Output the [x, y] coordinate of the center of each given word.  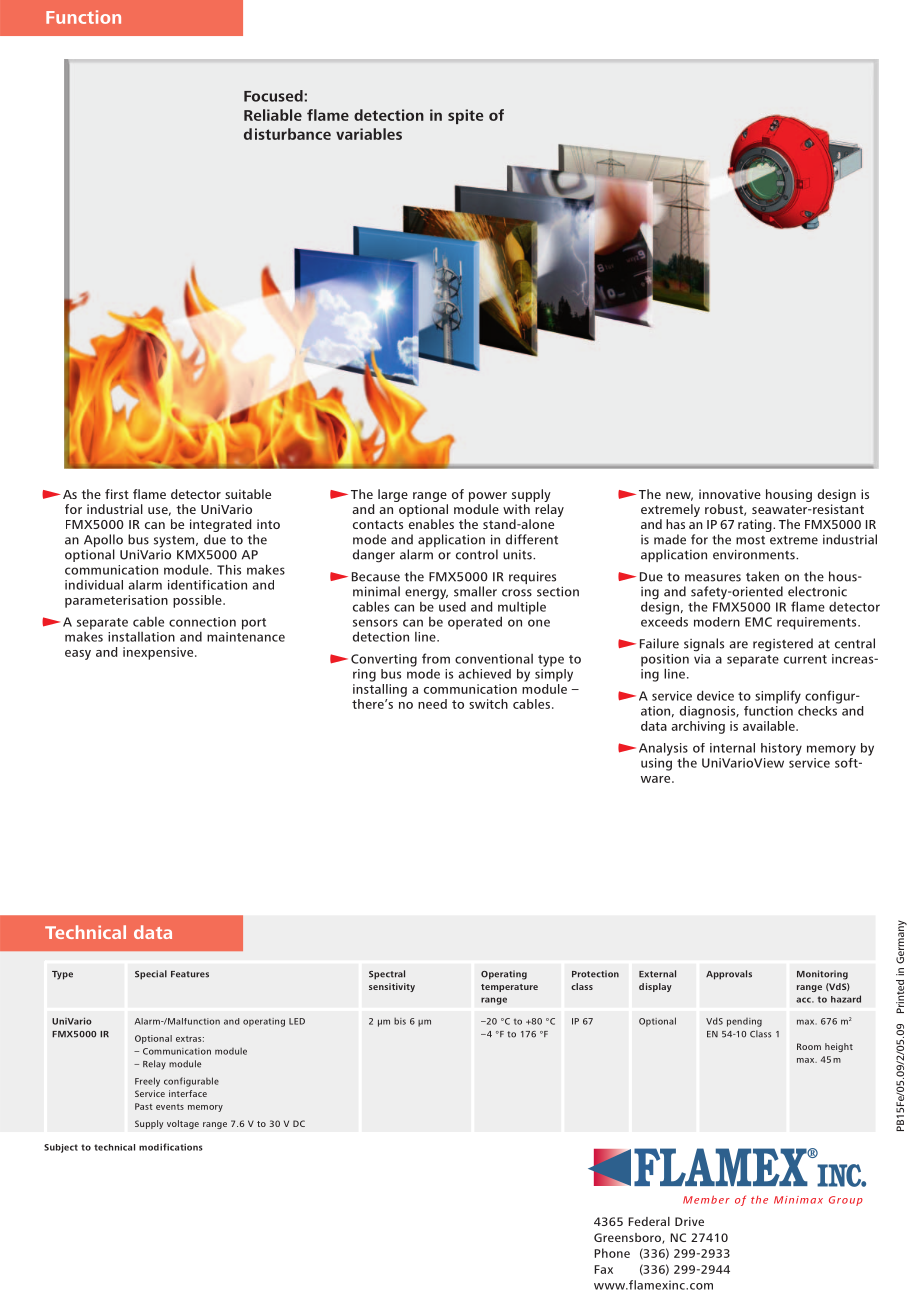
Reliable [273, 115]
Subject [61, 1148]
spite [465, 116]
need [432, 704]
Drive [689, 1221]
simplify [778, 697]
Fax [603, 1269]
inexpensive [159, 653]
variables [369, 134]
